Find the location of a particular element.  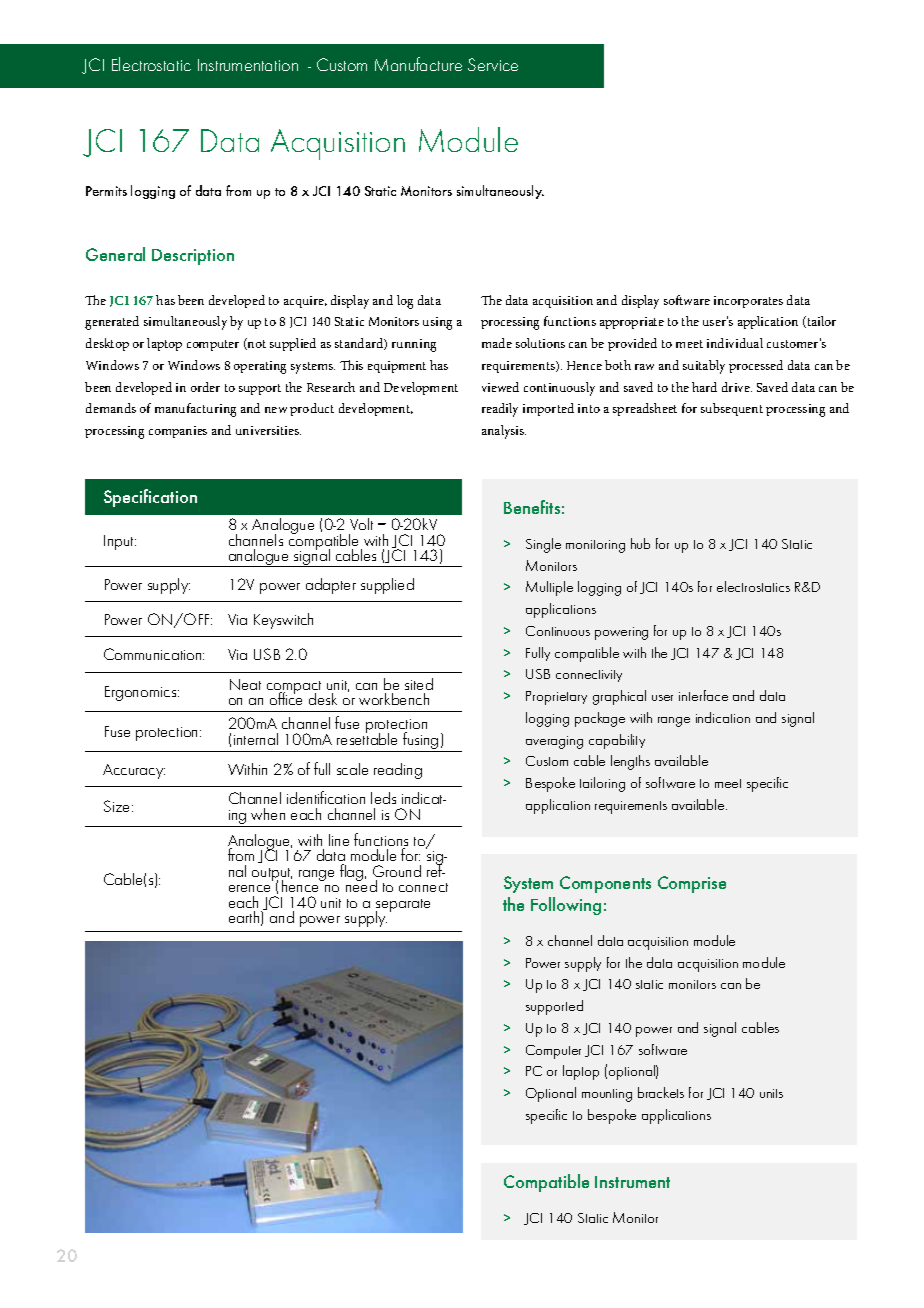

Manufacture is located at coordinates (418, 64).
